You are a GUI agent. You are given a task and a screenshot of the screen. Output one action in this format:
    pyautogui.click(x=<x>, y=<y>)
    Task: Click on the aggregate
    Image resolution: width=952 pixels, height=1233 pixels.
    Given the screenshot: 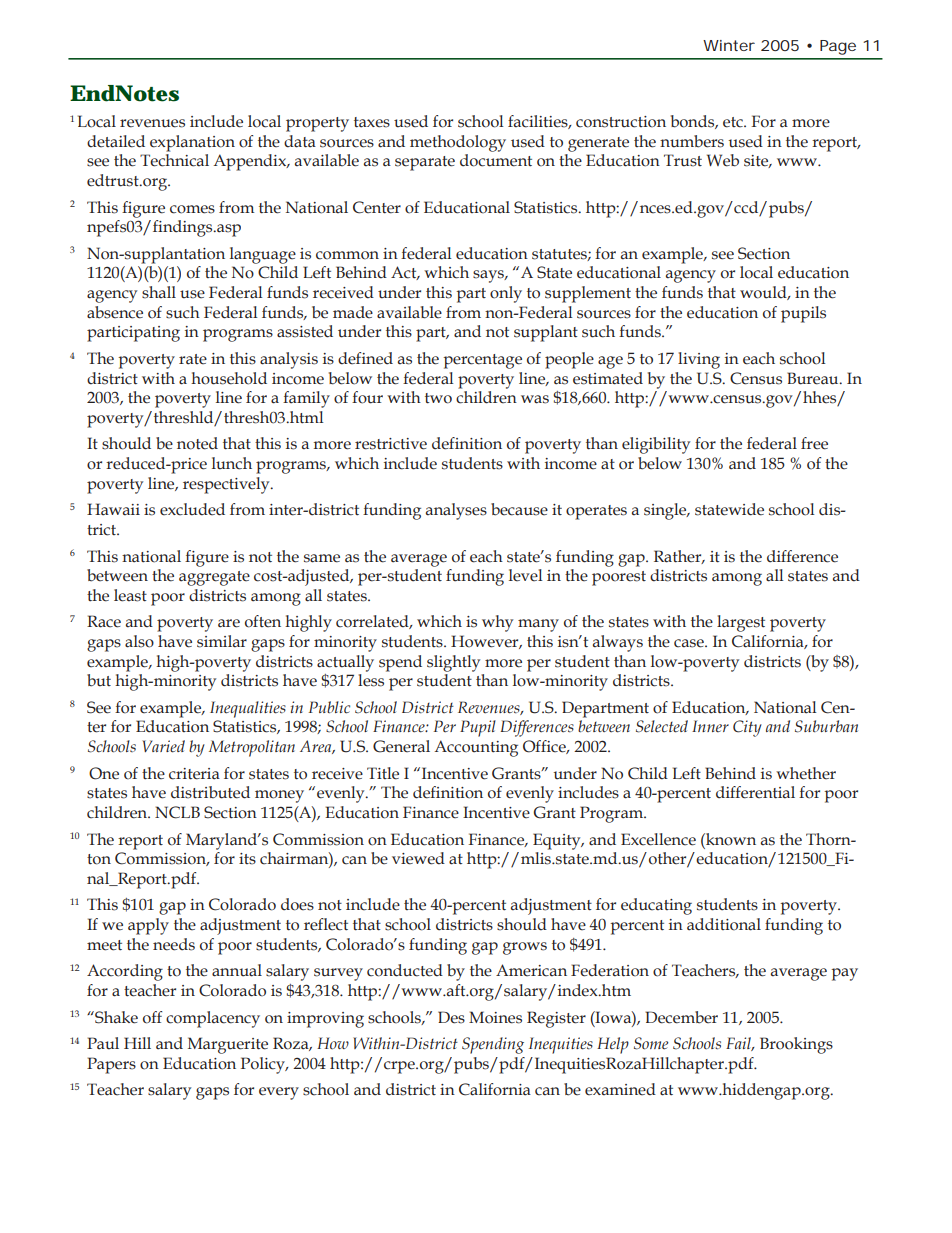 What is the action you would take?
    pyautogui.click(x=214, y=578)
